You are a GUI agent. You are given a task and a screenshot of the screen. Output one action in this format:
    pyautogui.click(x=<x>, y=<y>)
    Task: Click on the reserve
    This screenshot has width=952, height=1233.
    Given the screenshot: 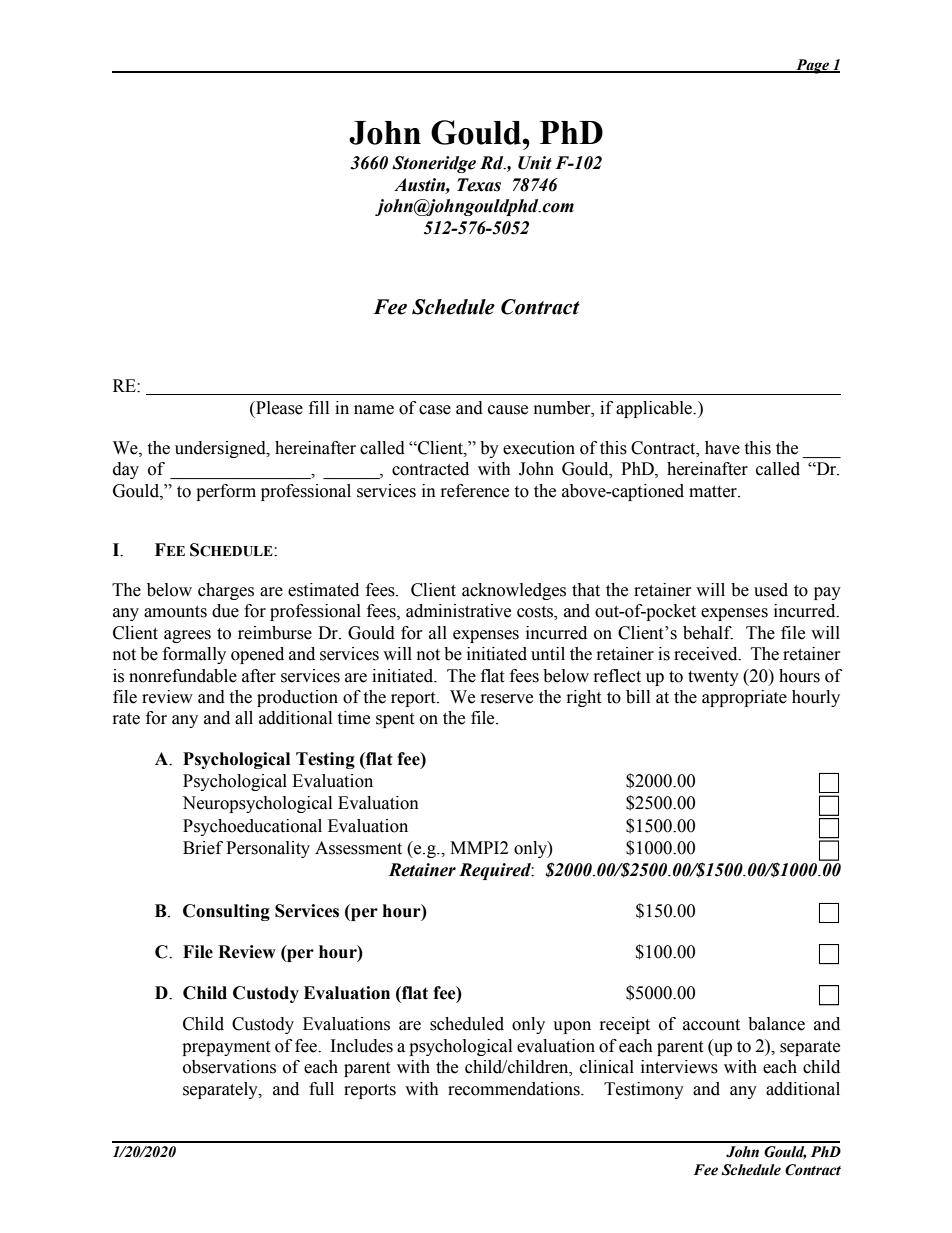 What is the action you would take?
    pyautogui.click(x=507, y=699)
